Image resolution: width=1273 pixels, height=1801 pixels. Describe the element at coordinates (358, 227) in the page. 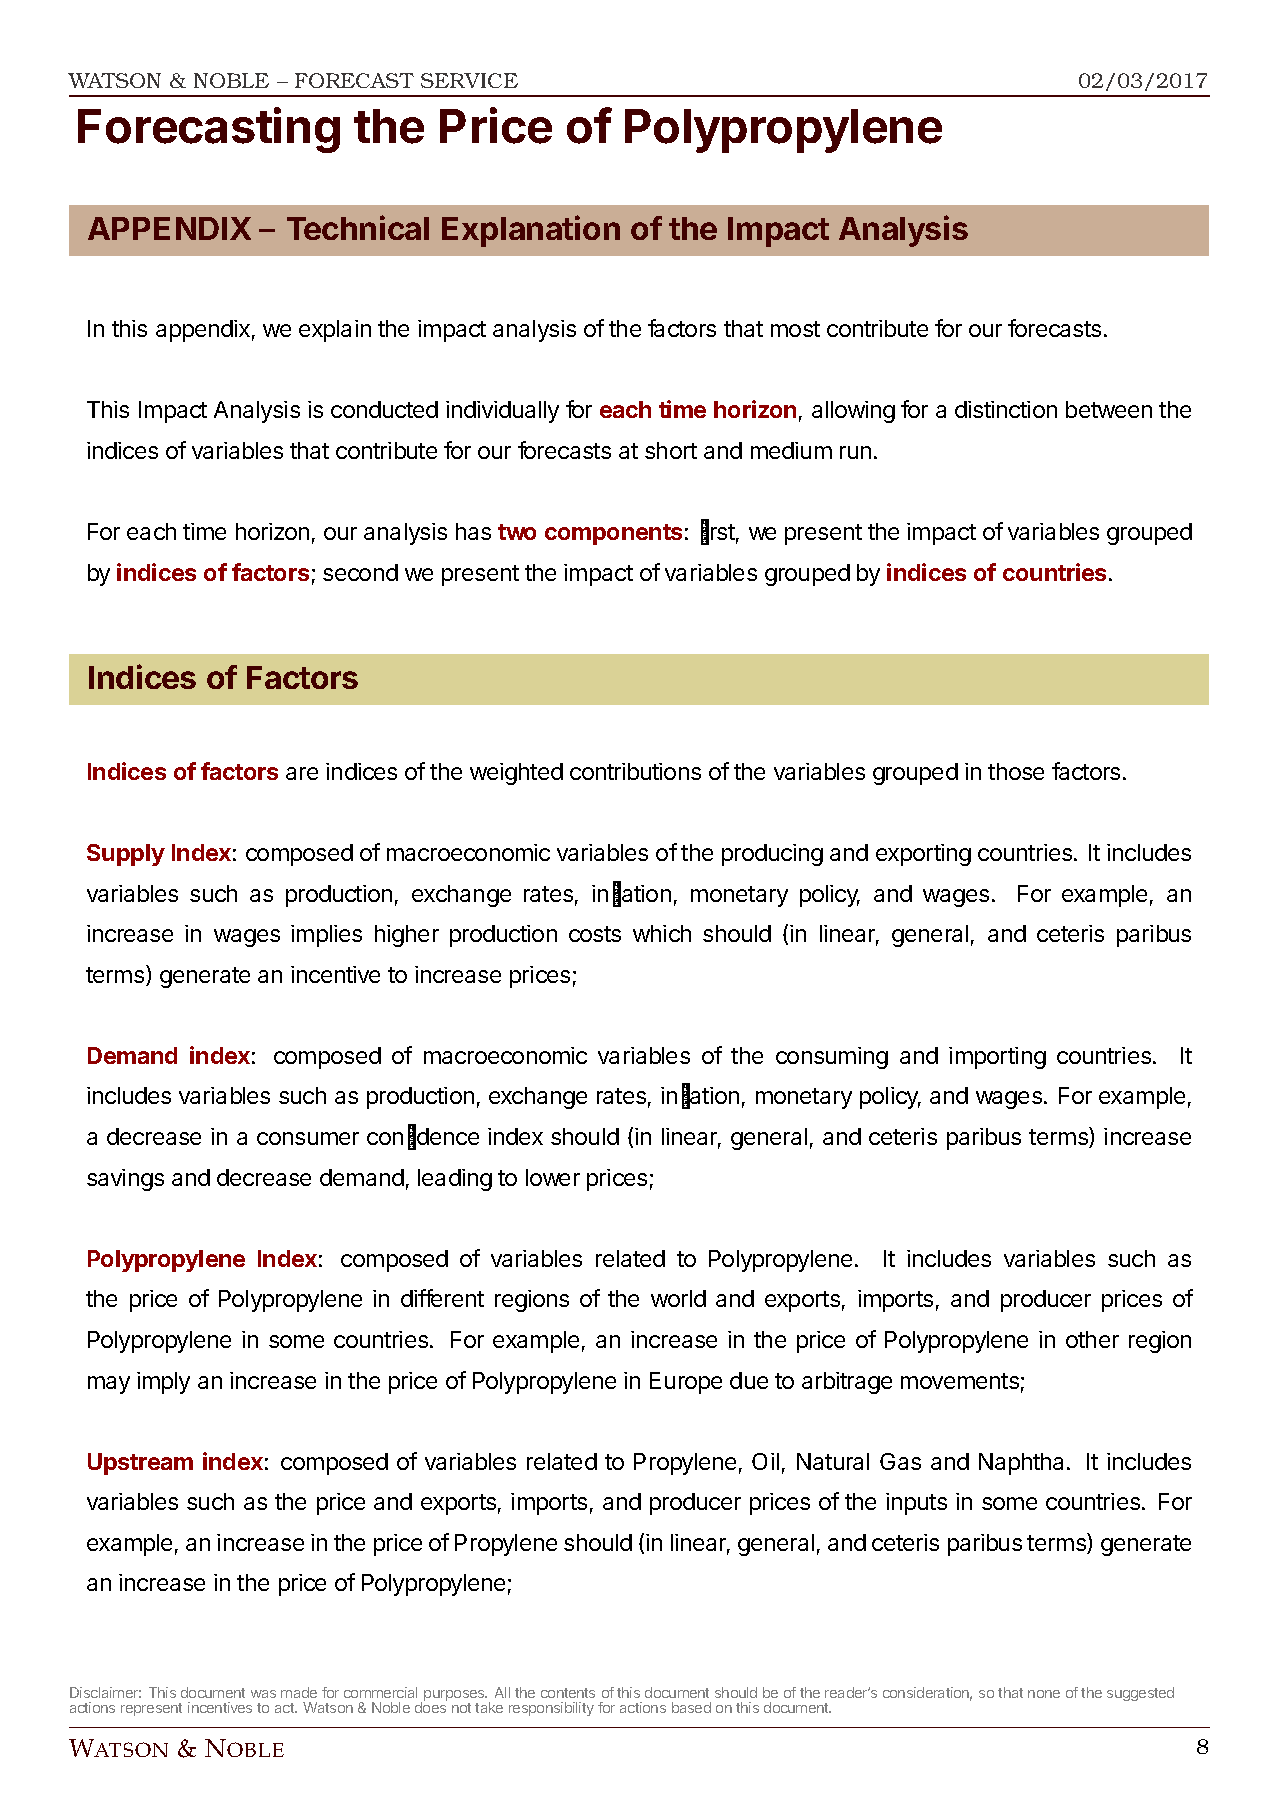

I see `Technical` at that location.
